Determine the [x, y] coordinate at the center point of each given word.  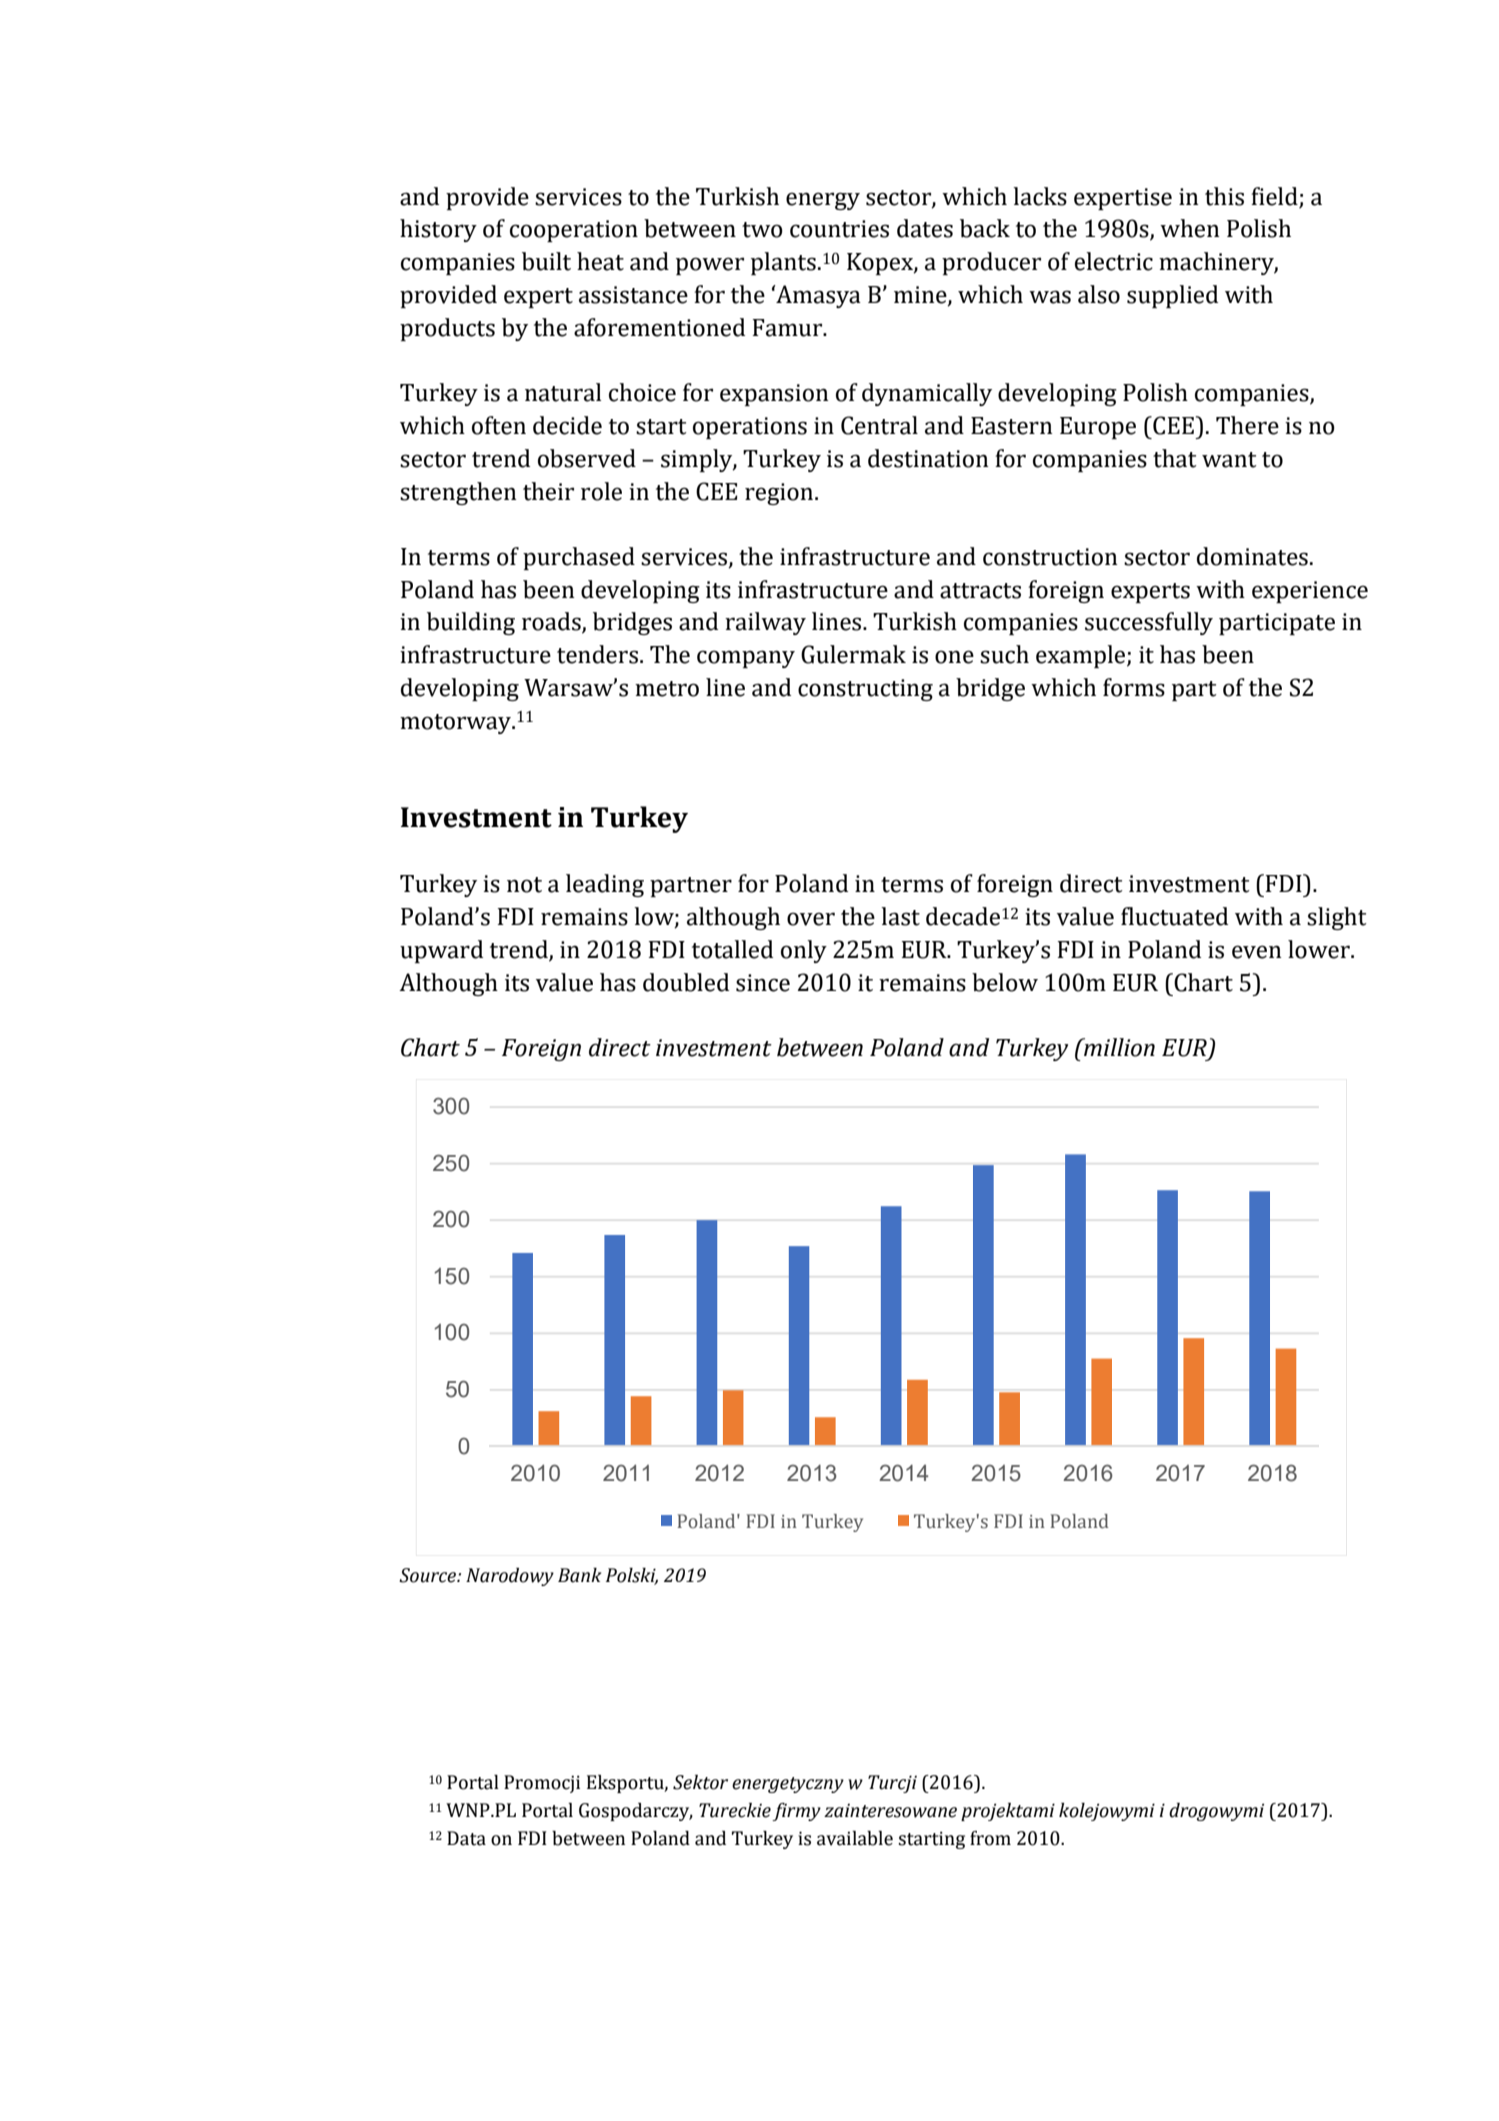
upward [441, 951]
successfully [1149, 623]
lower [1320, 949]
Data [466, 1838]
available [855, 1838]
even [1257, 952]
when [1190, 228]
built [546, 261]
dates [925, 228]
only [804, 951]
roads [552, 622]
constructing [865, 690]
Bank [579, 1575]
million [1118, 1047]
